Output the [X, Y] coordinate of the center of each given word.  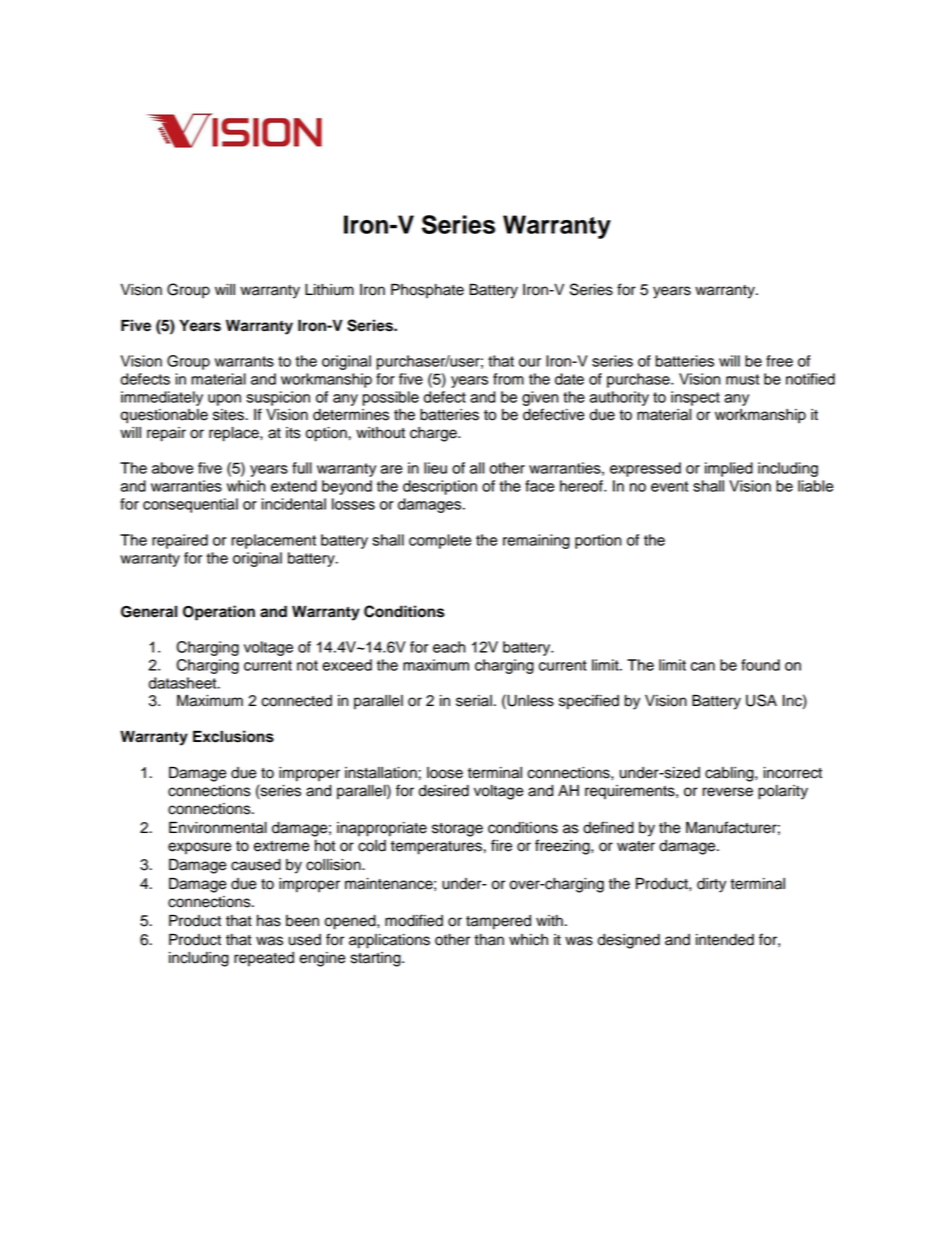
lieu [435, 468]
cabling [730, 774]
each [449, 647]
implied [729, 469]
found [760, 665]
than [489, 940]
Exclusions [233, 736]
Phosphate [427, 291]
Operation [219, 613]
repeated [264, 959]
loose [445, 773]
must [742, 379]
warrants [244, 361]
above [172, 468]
